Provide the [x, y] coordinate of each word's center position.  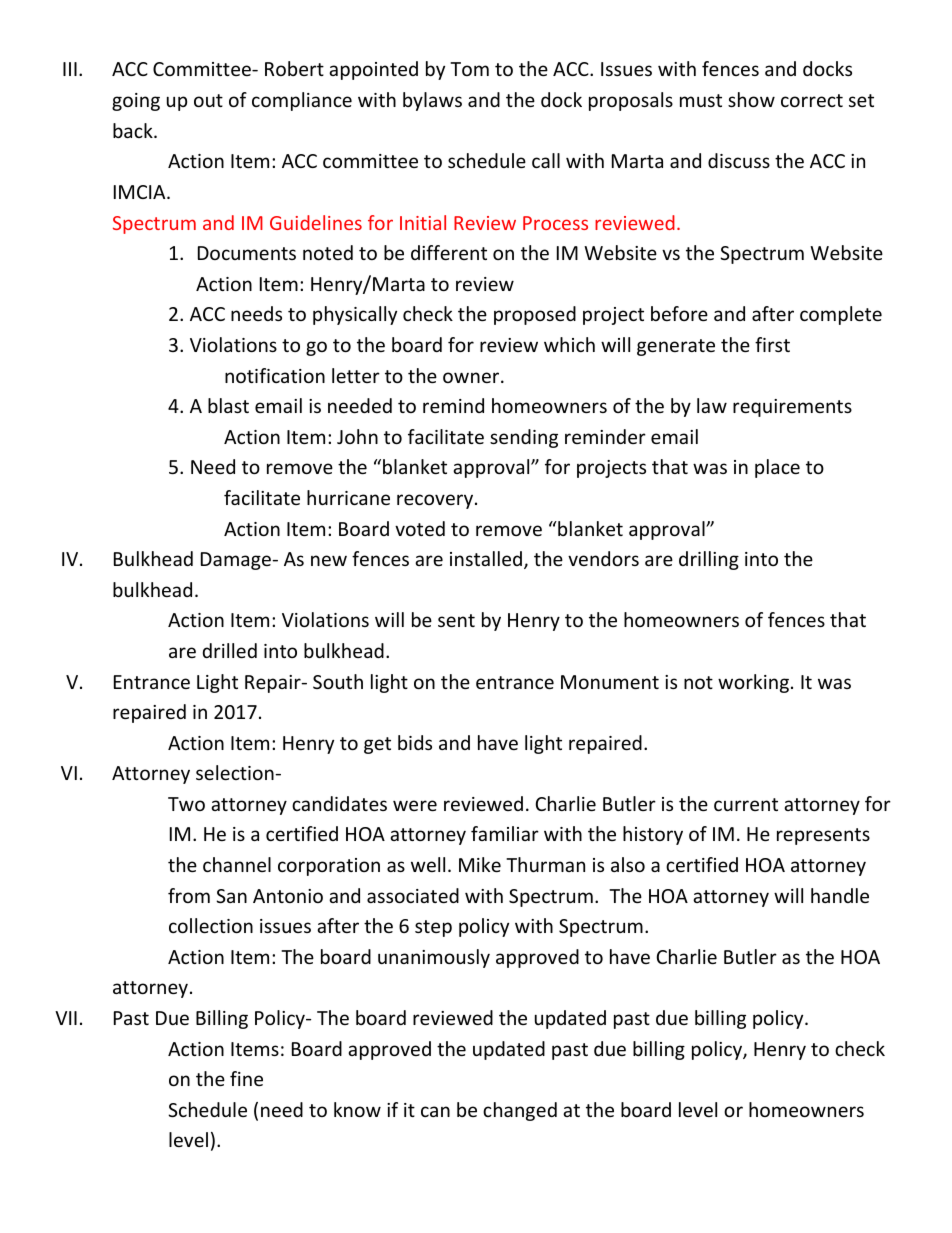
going [136, 102]
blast [228, 405]
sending [524, 438]
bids [415, 742]
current [746, 804]
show [751, 99]
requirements [792, 408]
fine [246, 1078]
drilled [230, 650]
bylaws [432, 101]
